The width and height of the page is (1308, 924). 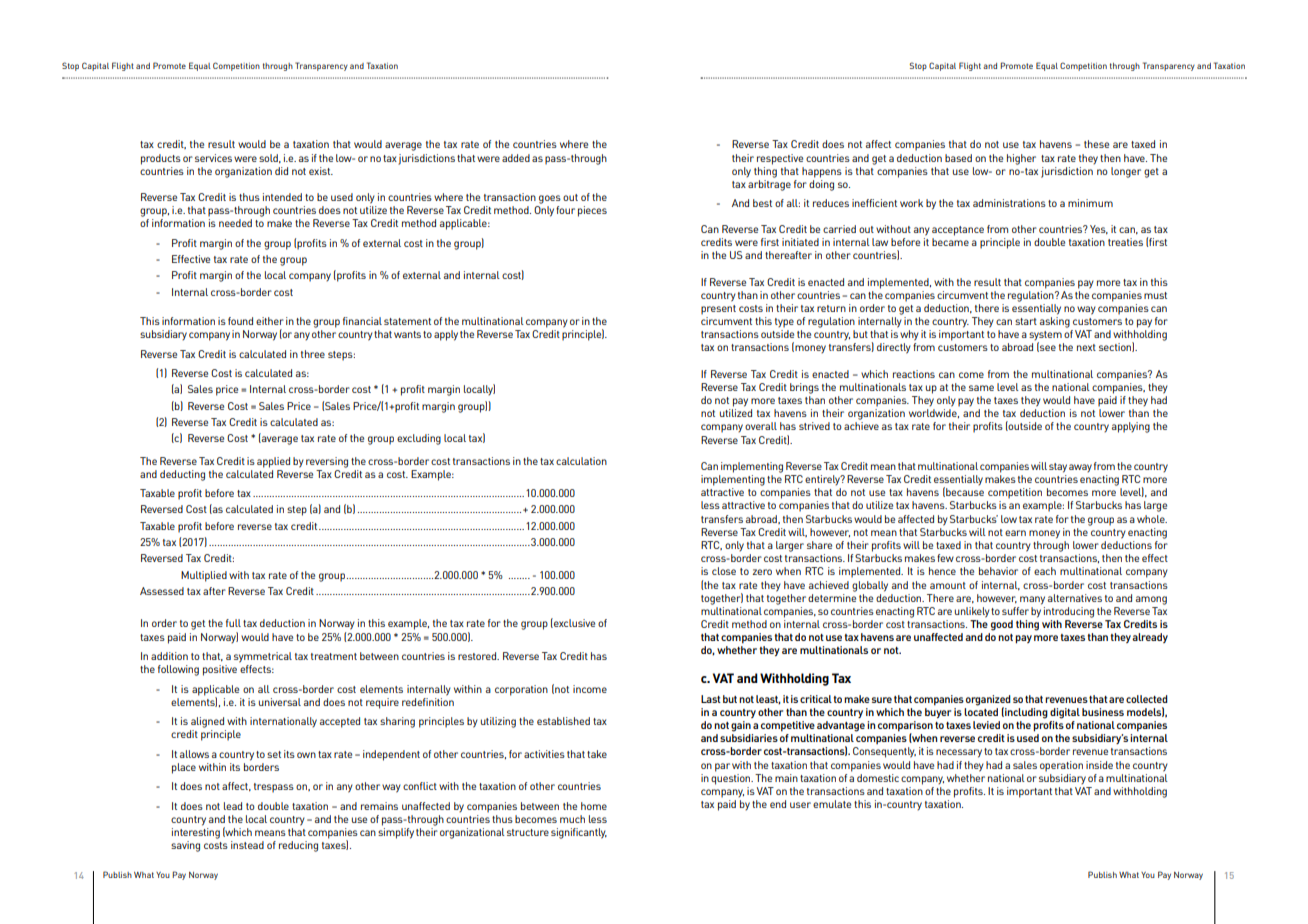 I want to click on brings, so click(x=804, y=388).
